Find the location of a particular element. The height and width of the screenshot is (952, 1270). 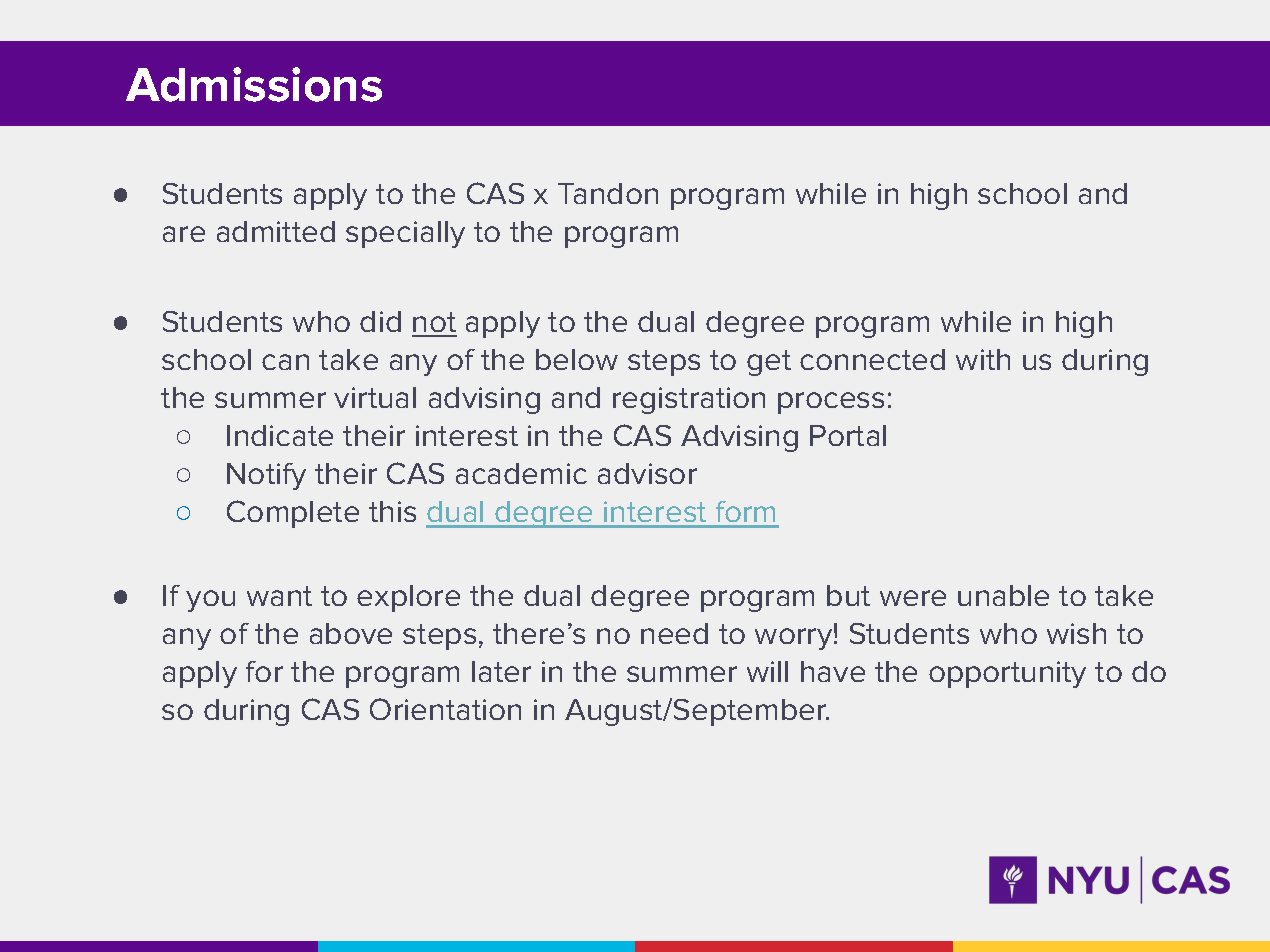

admitted is located at coordinates (276, 231).
